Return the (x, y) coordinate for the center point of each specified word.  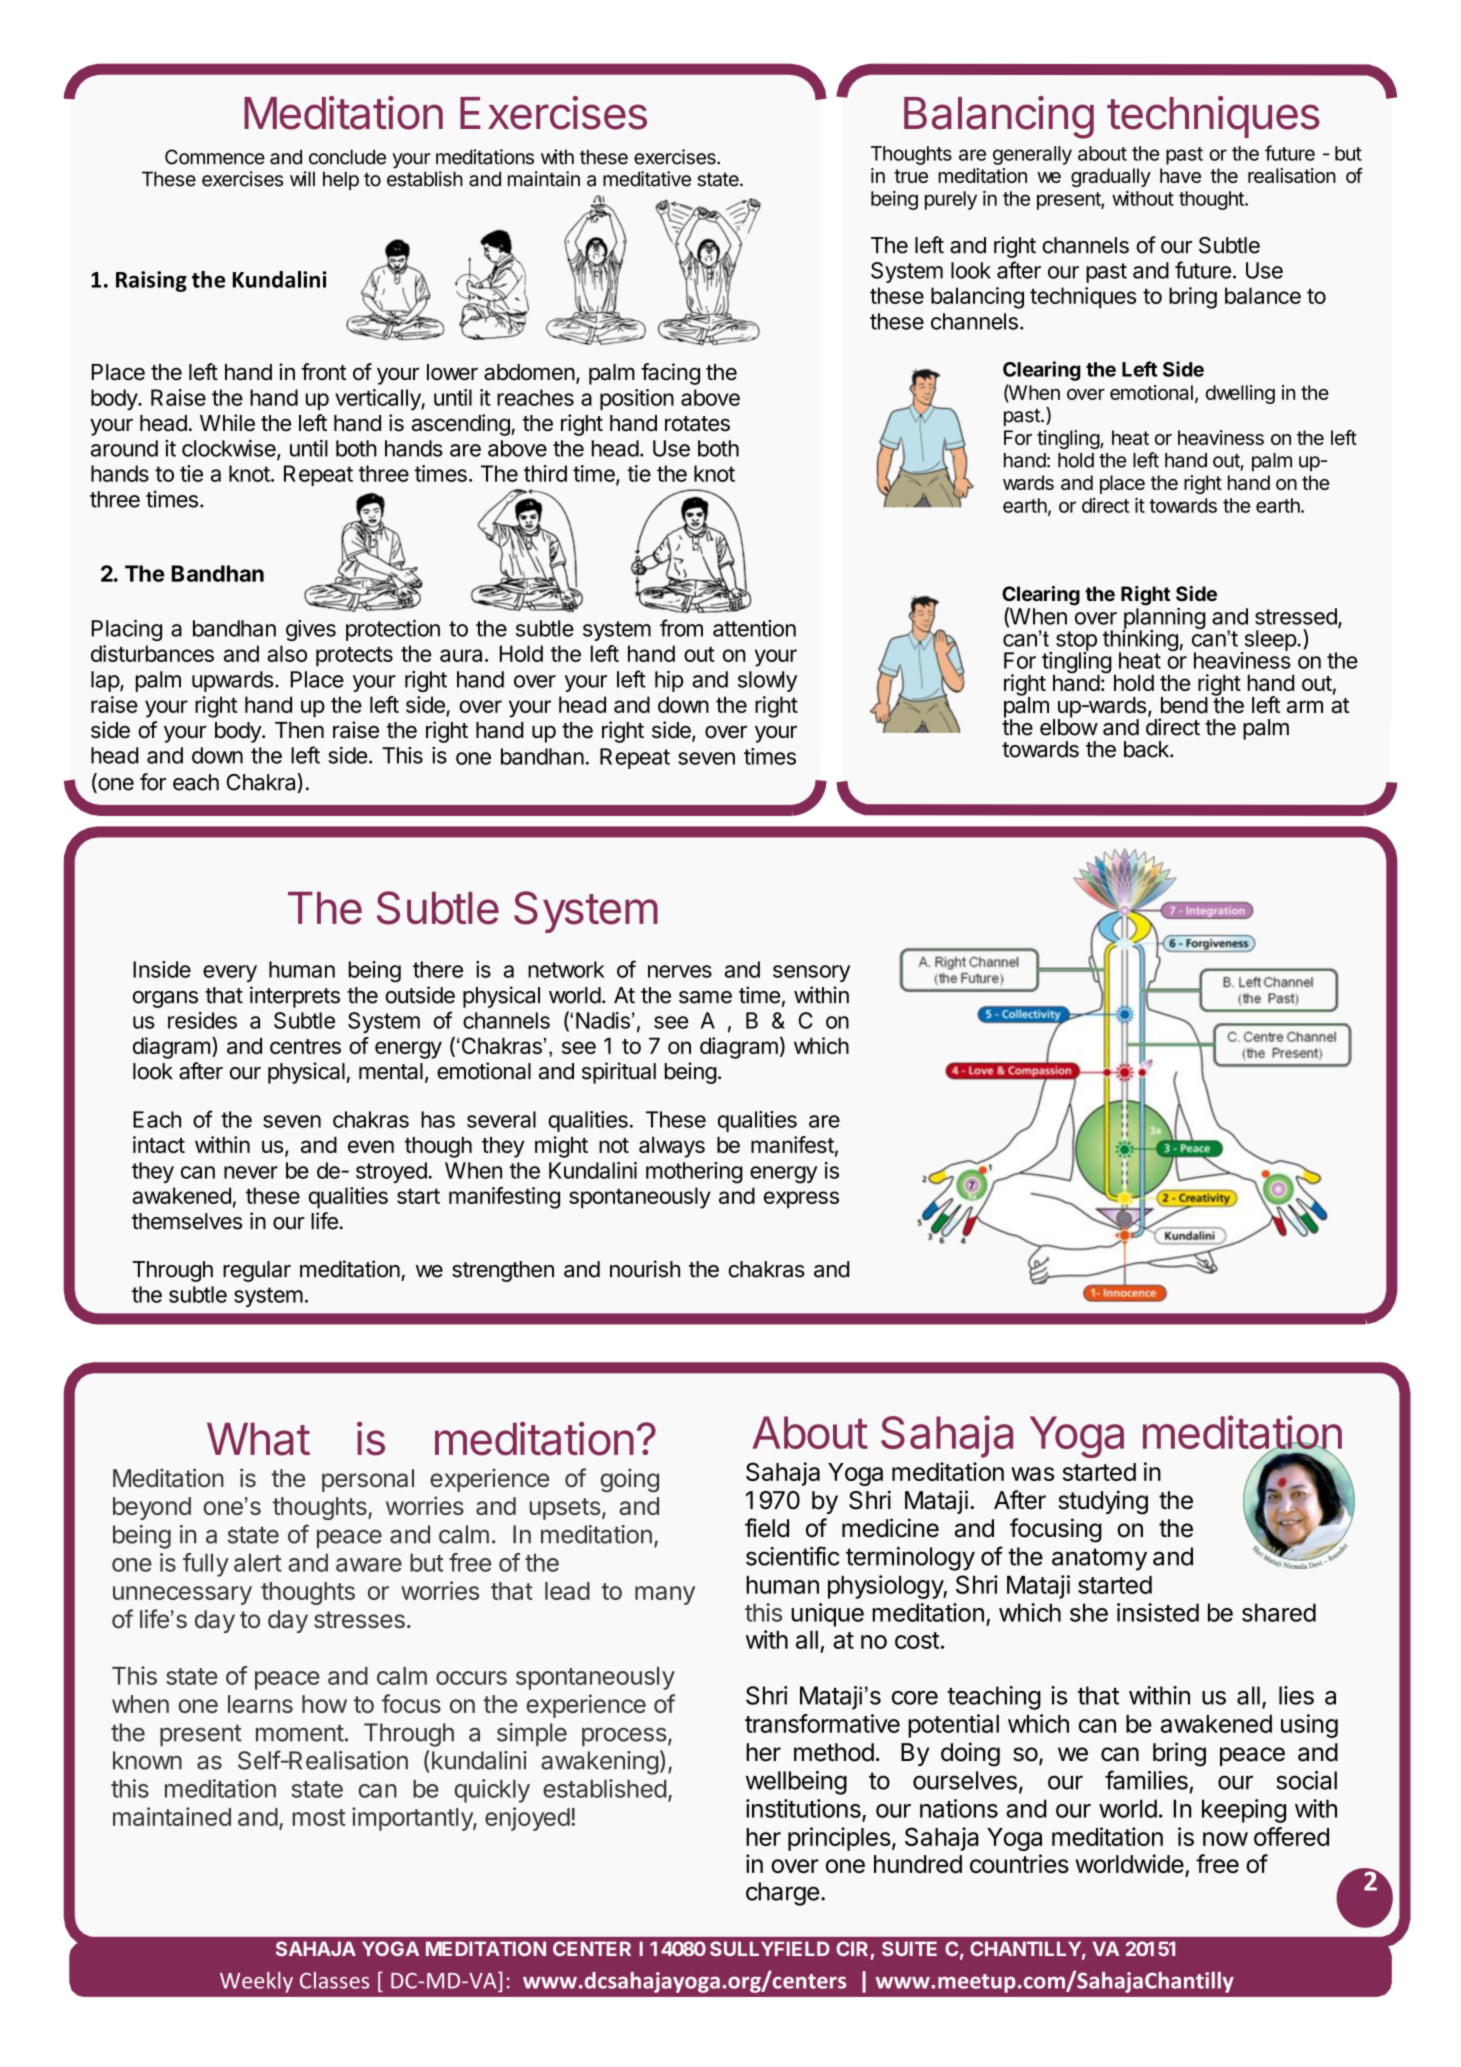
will (302, 178)
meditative (647, 179)
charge (782, 1894)
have (1180, 175)
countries (1019, 1863)
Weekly (256, 1982)
